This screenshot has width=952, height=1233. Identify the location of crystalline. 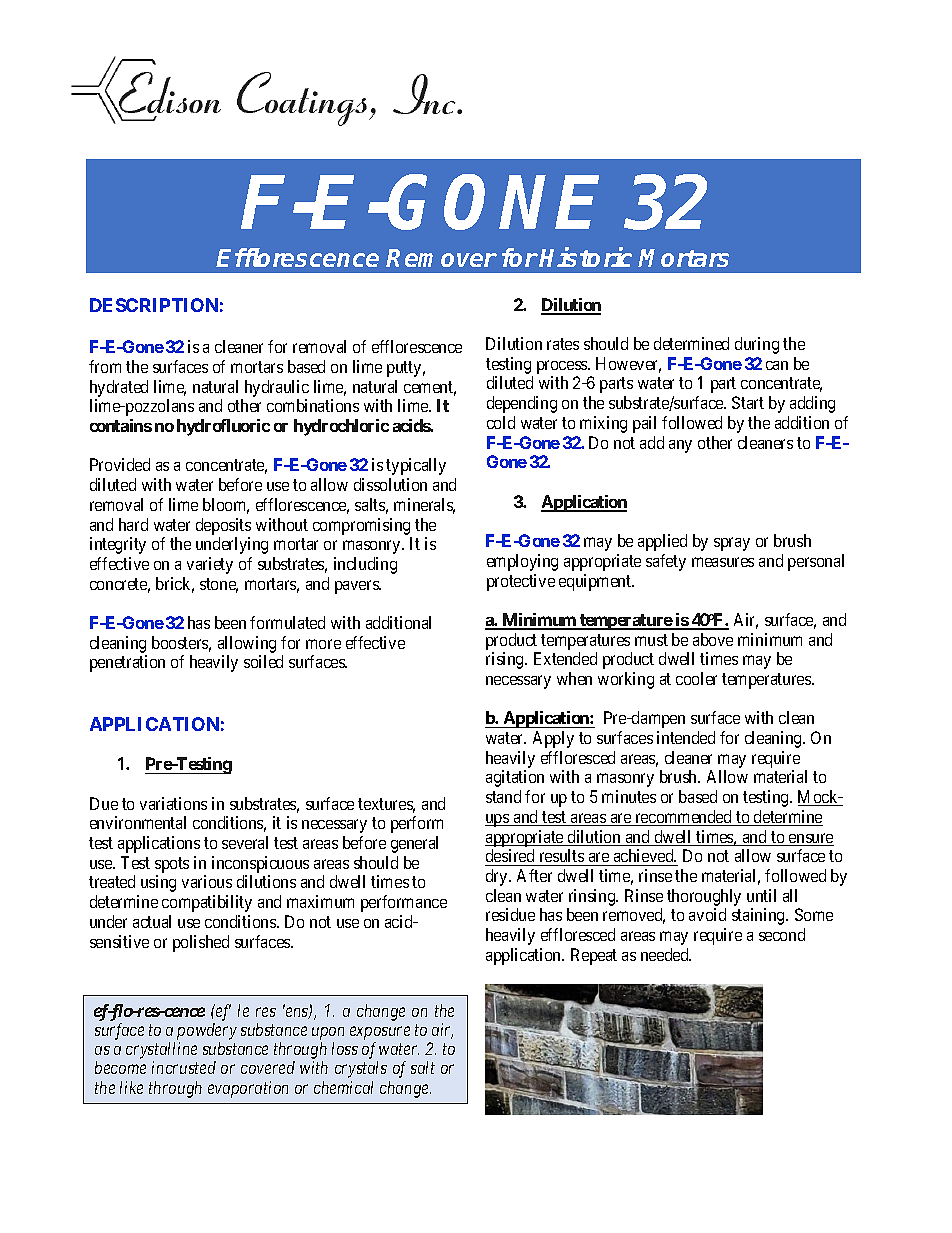
(161, 1052).
